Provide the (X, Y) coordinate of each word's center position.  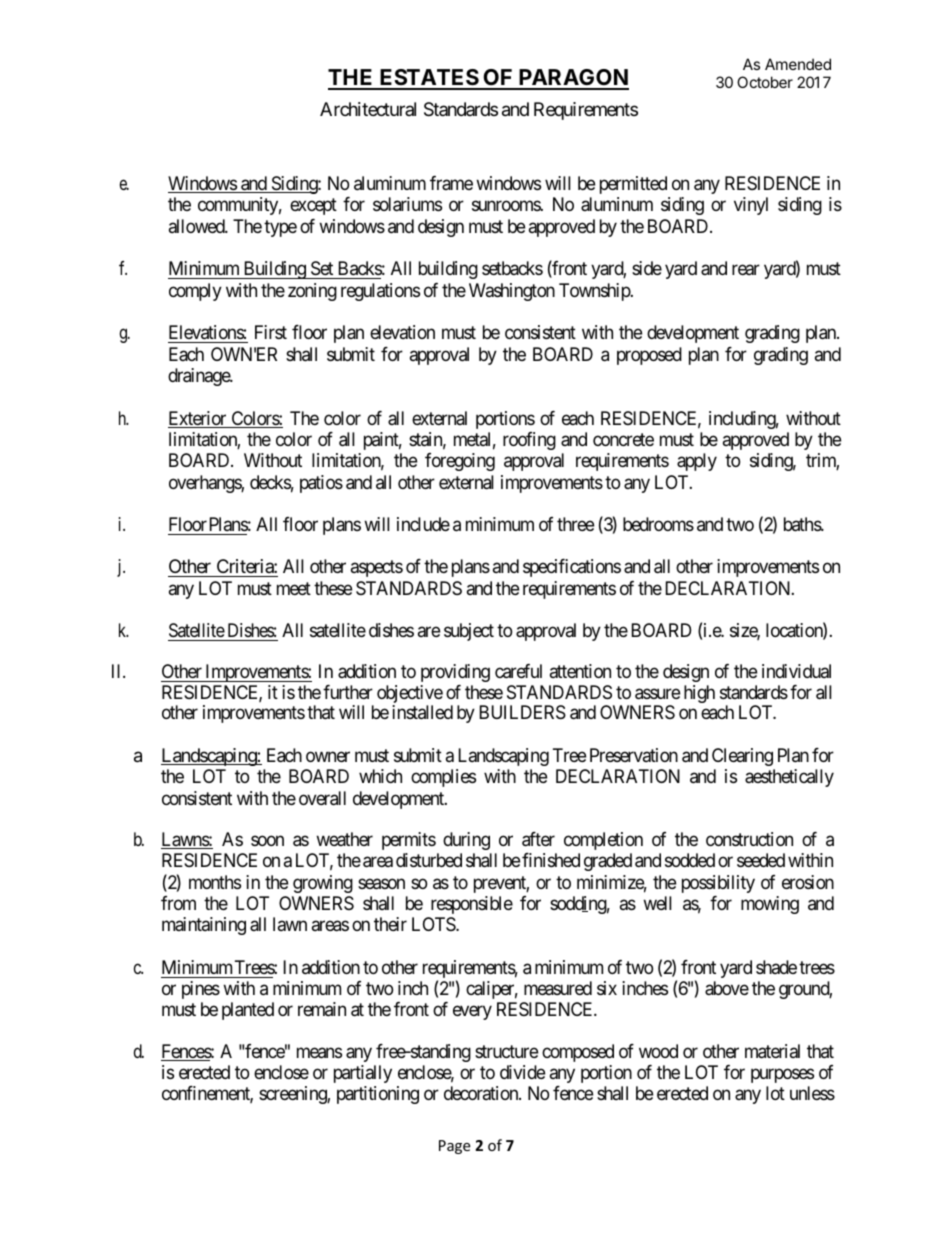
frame (451, 183)
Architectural (368, 109)
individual (796, 671)
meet (294, 588)
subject (469, 632)
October (765, 82)
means (319, 1053)
